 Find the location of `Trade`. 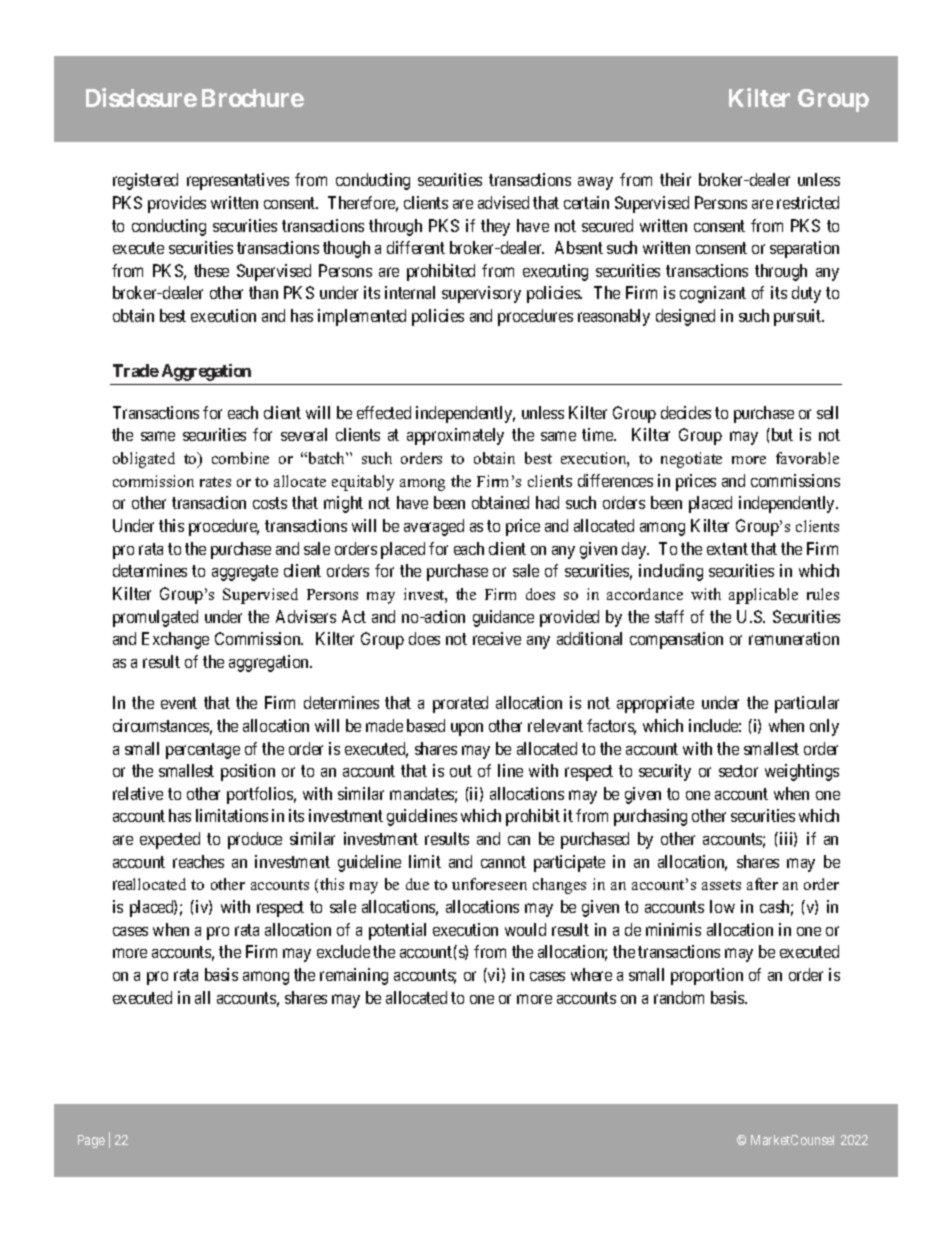

Trade is located at coordinates (136, 370).
